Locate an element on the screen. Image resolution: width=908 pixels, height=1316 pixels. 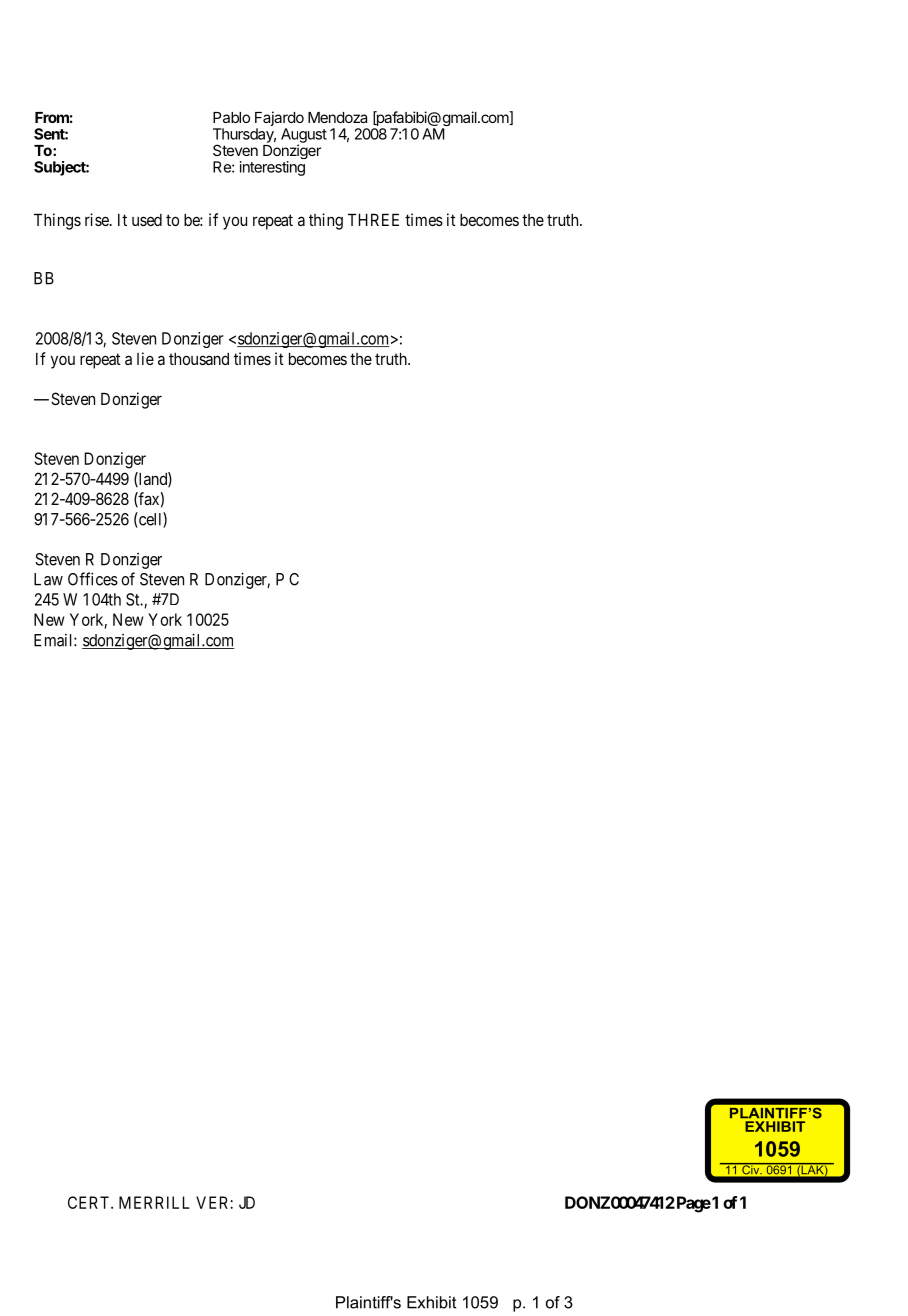
lie is located at coordinates (145, 358).
